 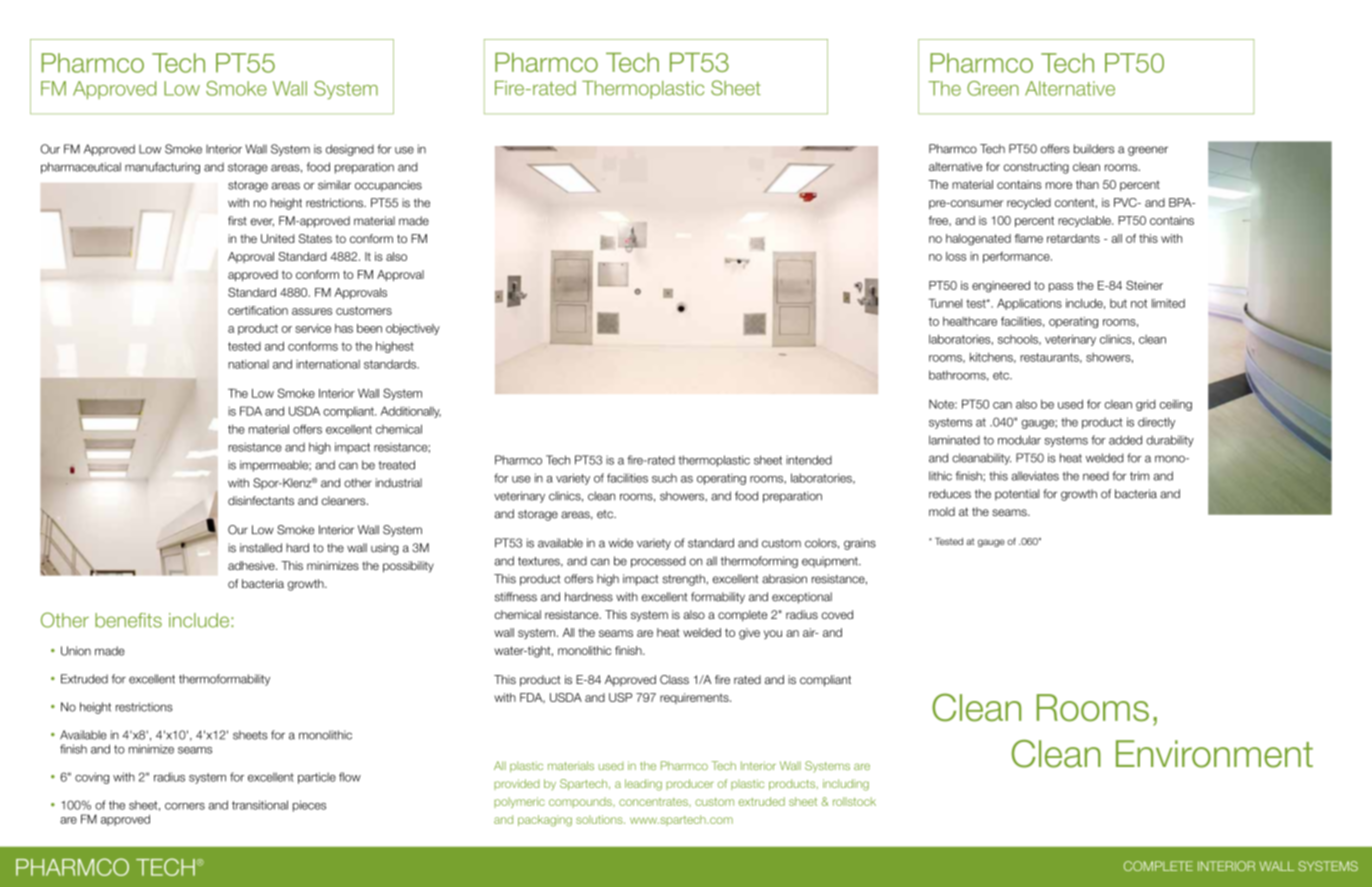 What do you see at coordinates (1036, 168) in the page?
I see `constructing` at bounding box center [1036, 168].
